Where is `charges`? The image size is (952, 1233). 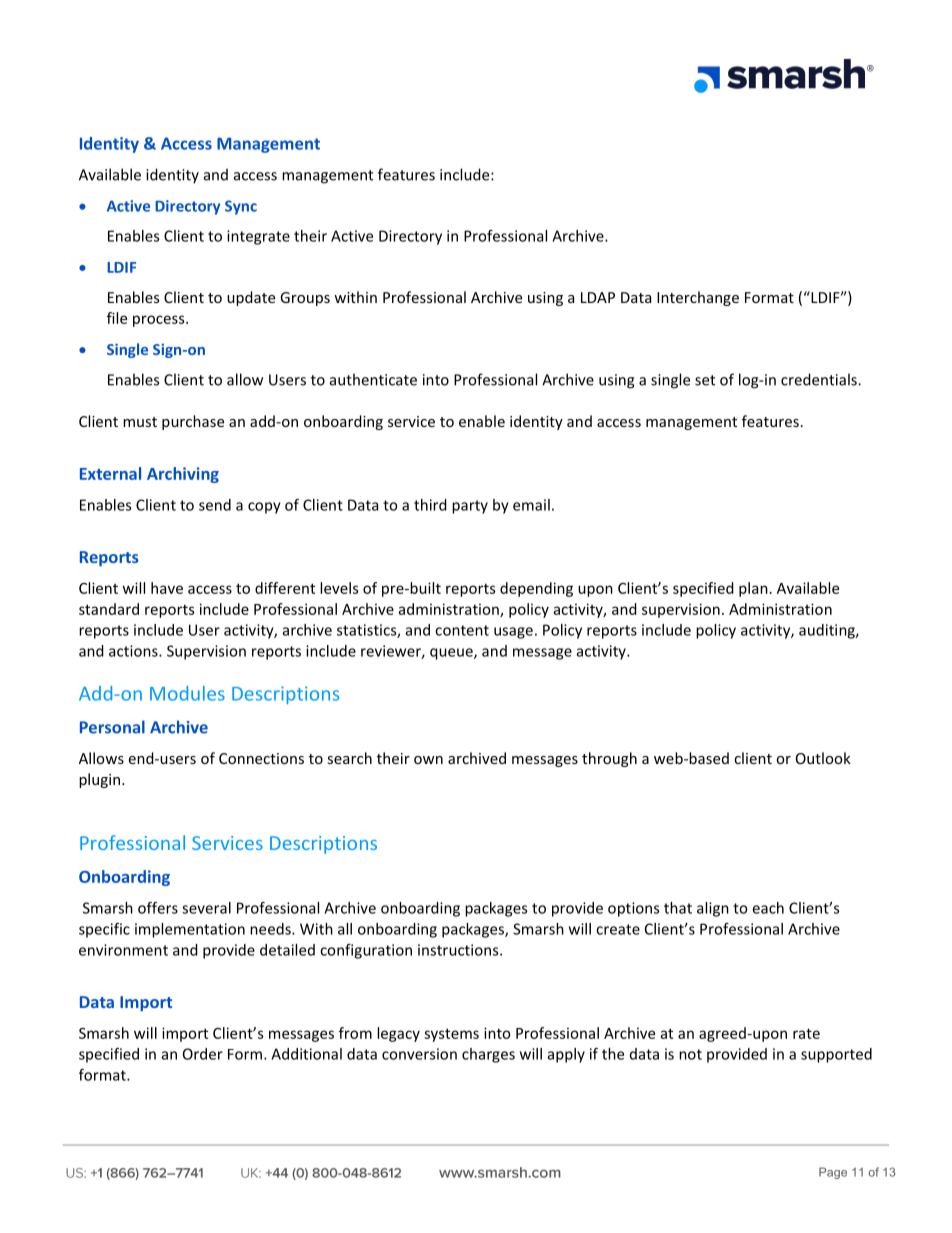 charges is located at coordinates (488, 1055).
